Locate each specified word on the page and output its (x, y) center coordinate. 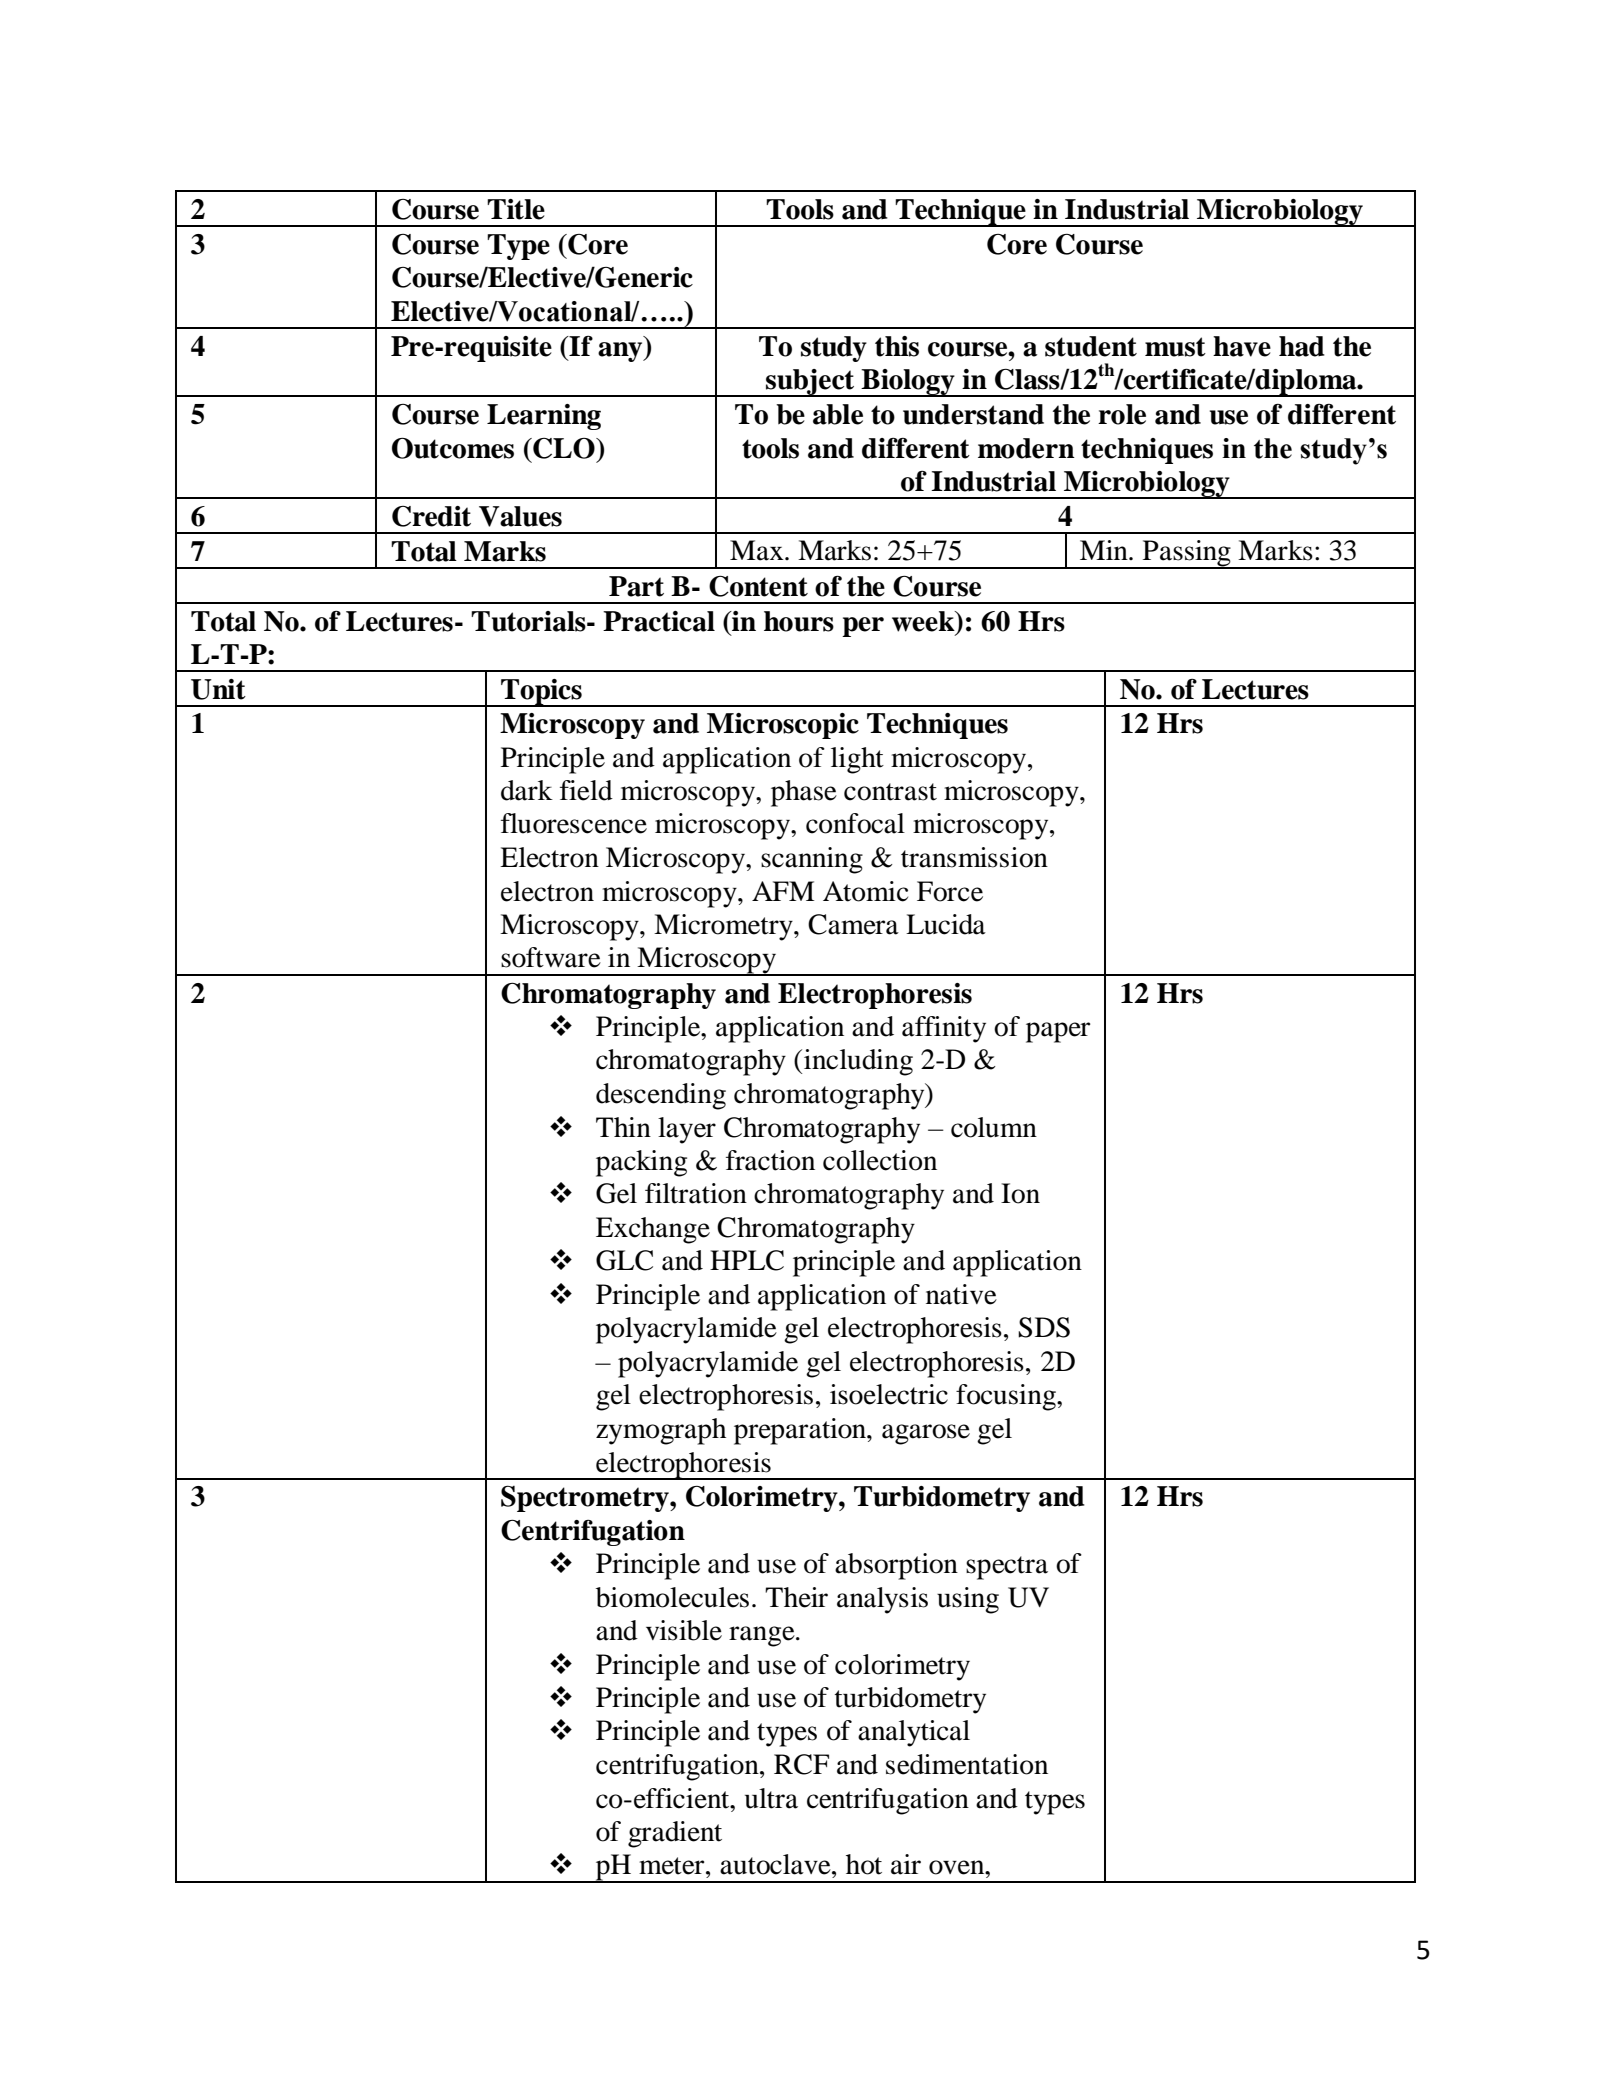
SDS (1044, 1327)
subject (810, 383)
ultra (771, 1798)
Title (516, 209)
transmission (974, 857)
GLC (624, 1260)
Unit (218, 689)
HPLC (747, 1260)
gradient (675, 1834)
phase (804, 793)
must (1175, 347)
